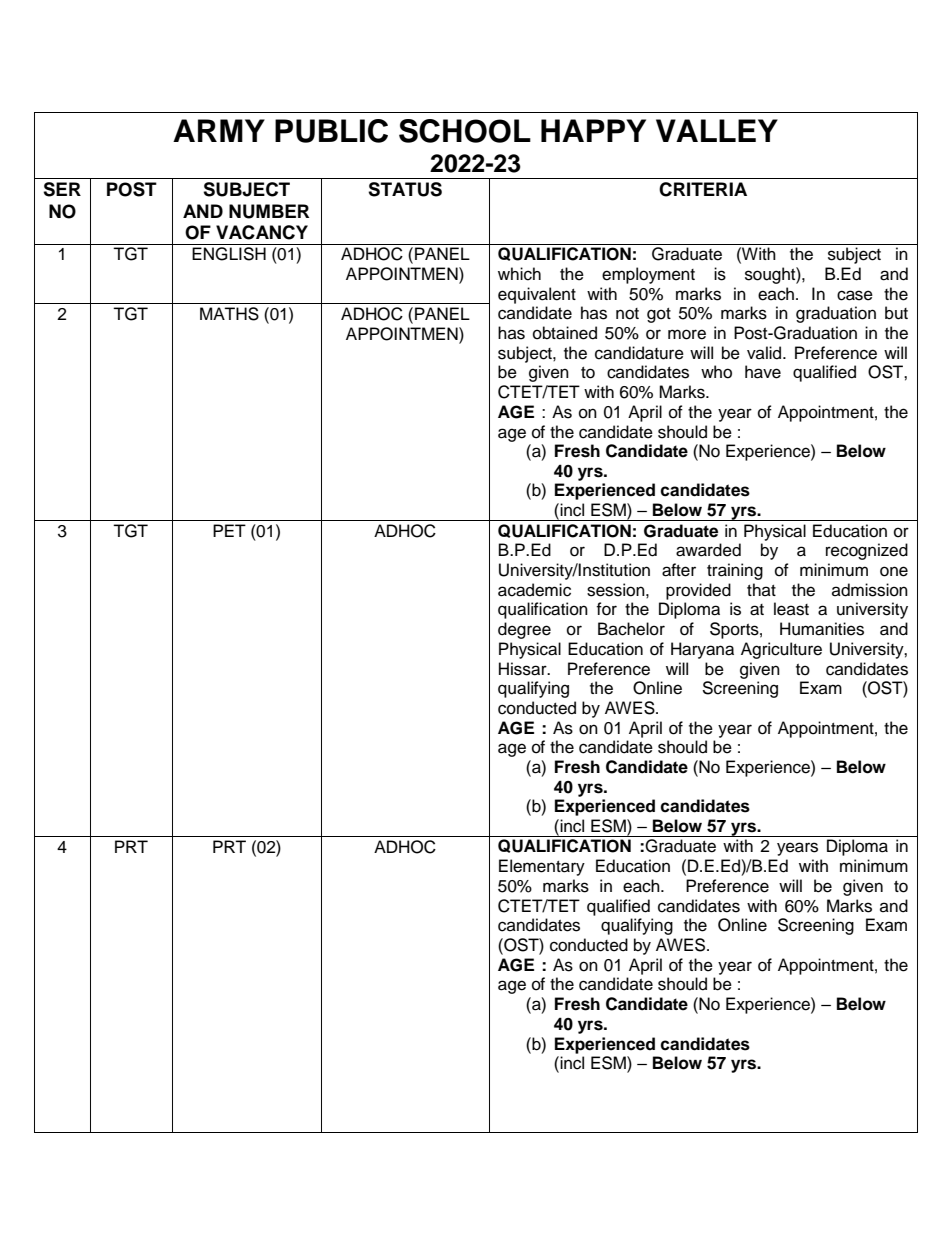 The height and width of the document is (1233, 952). Describe the element at coordinates (867, 551) in the document. I see `recognized` at that location.
